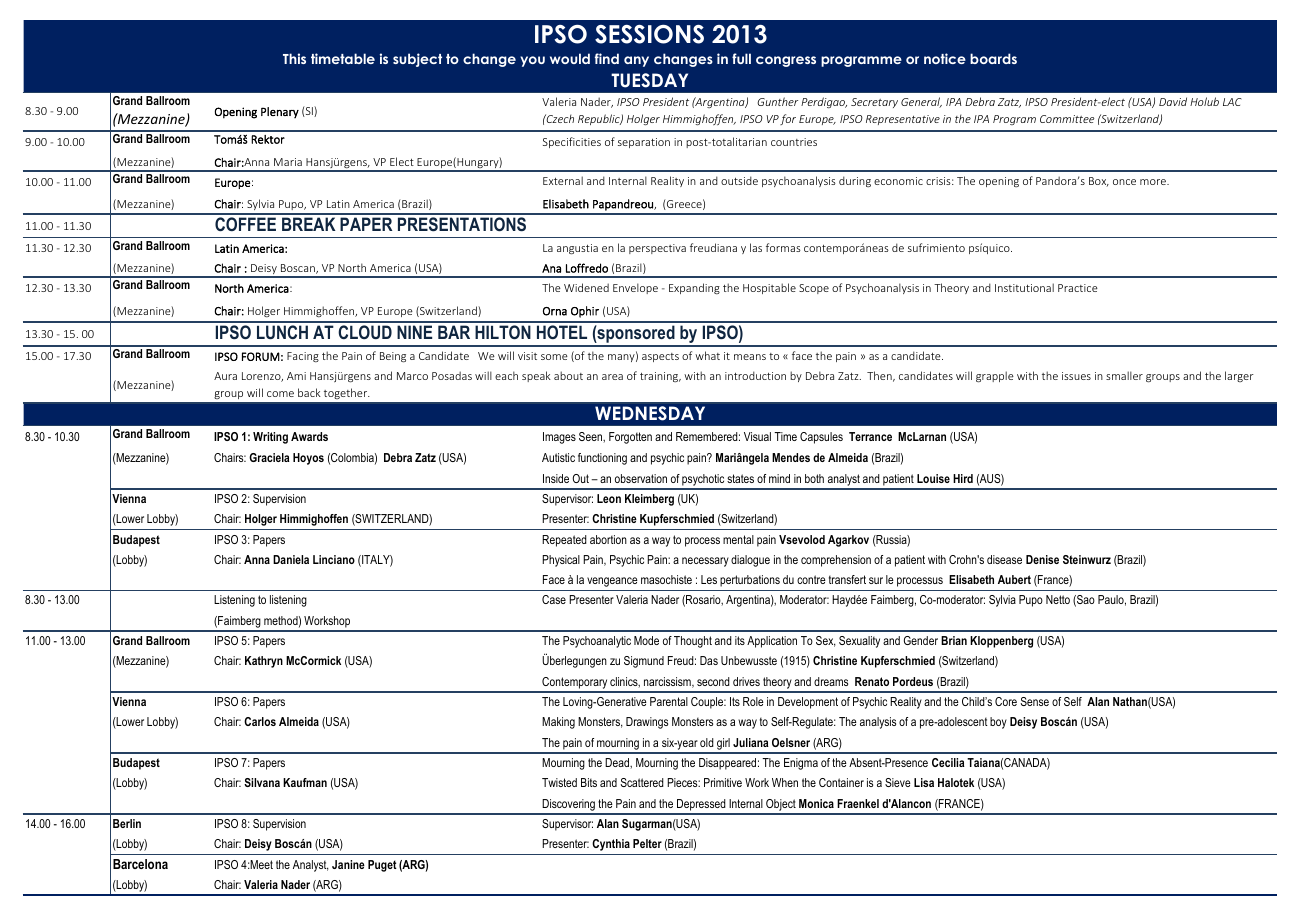 The width and height of the screenshot is (1308, 924). I want to click on This, so click(294, 58).
